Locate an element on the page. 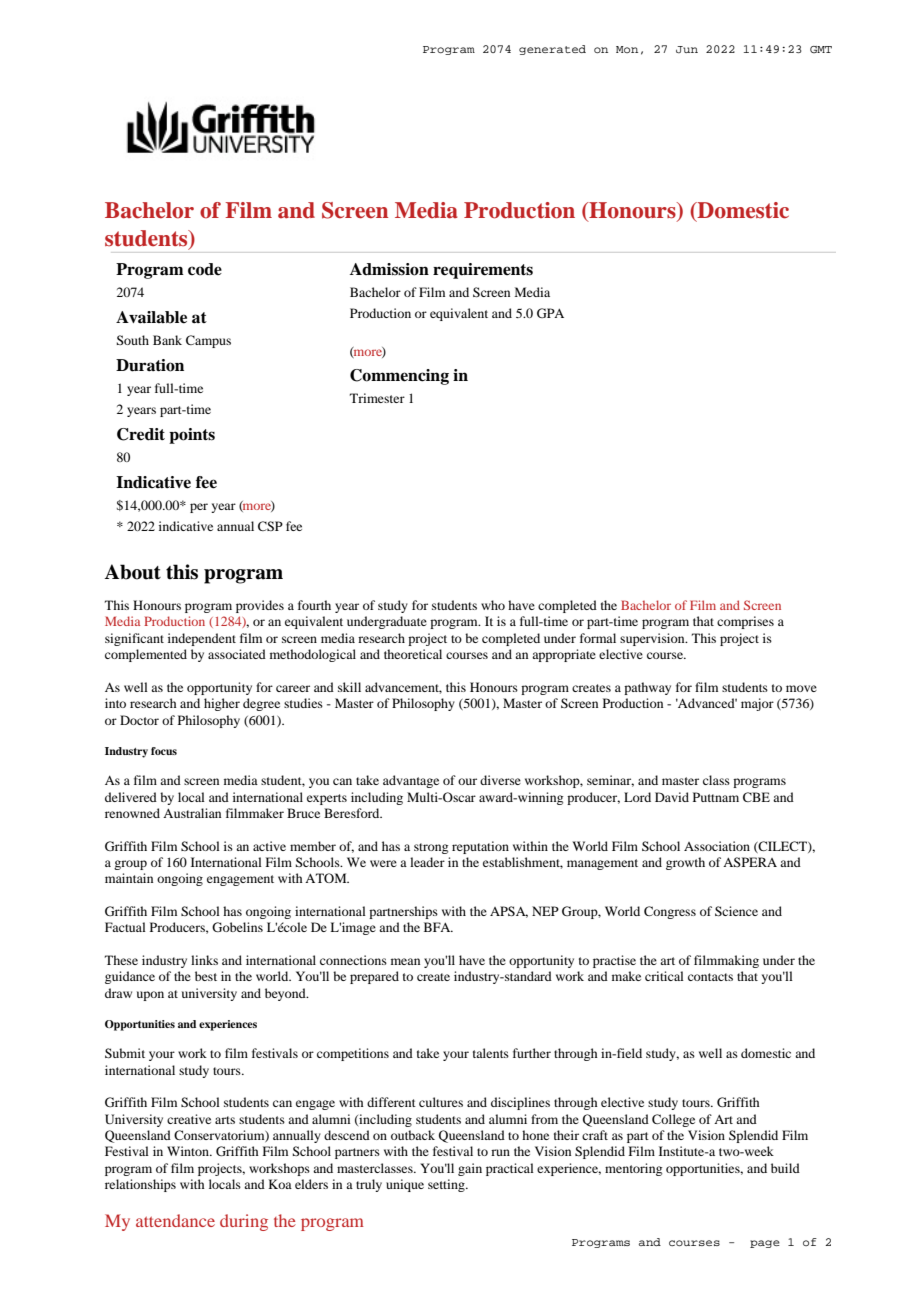 This document has width=924, height=1308. attendance is located at coordinates (175, 1220).
